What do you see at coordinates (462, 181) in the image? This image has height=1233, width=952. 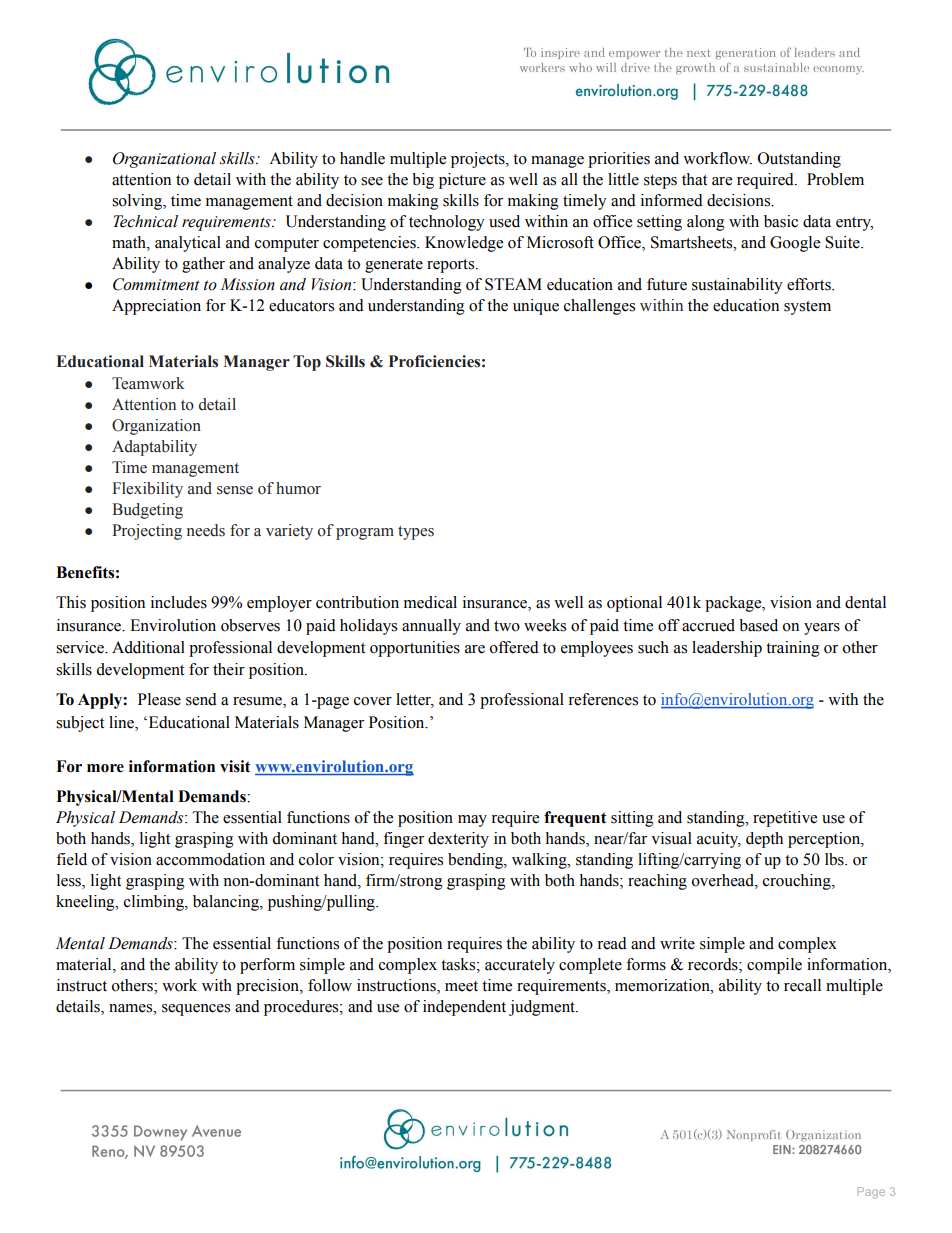 I see `picture` at bounding box center [462, 181].
